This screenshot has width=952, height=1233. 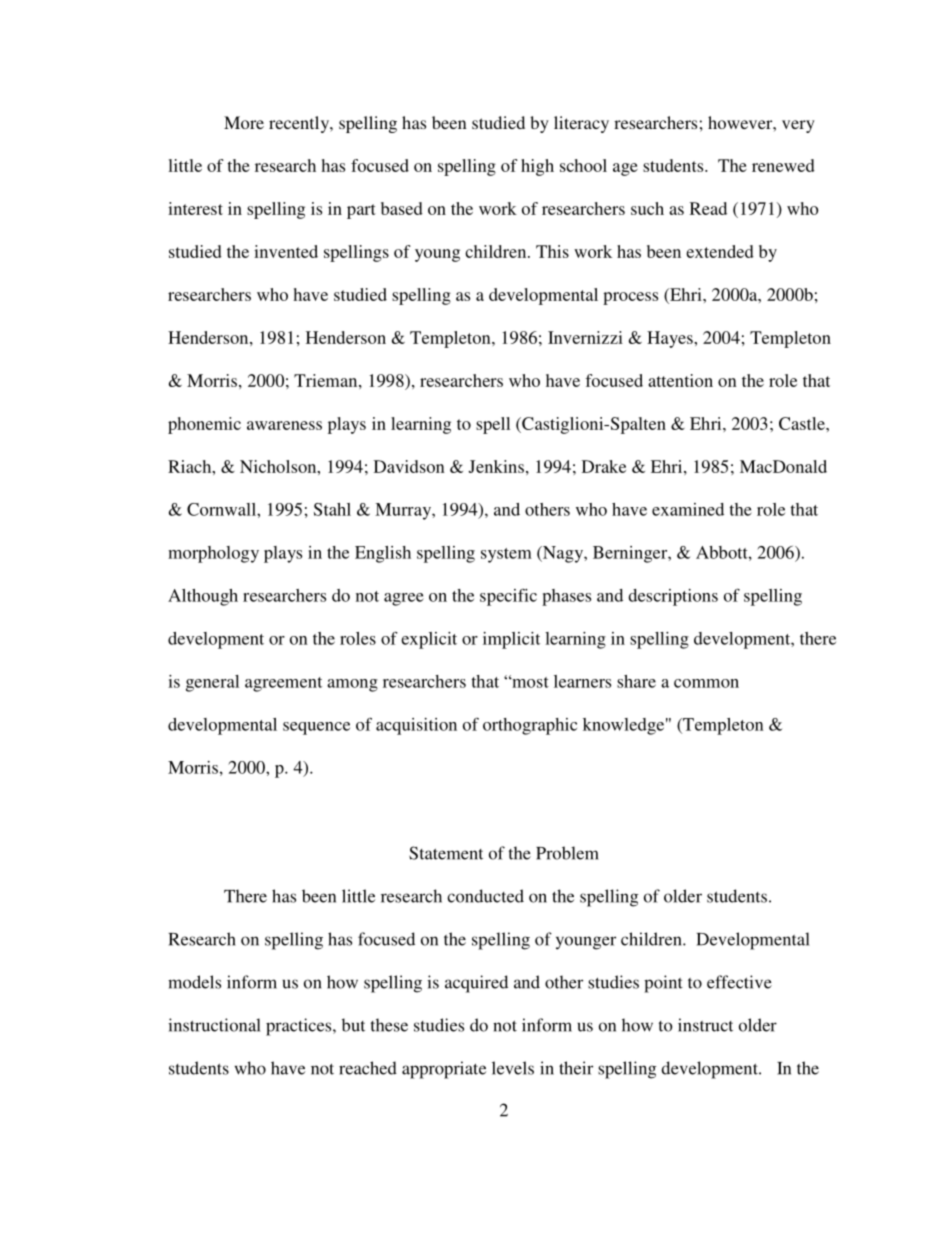 I want to click on high, so click(x=537, y=167).
